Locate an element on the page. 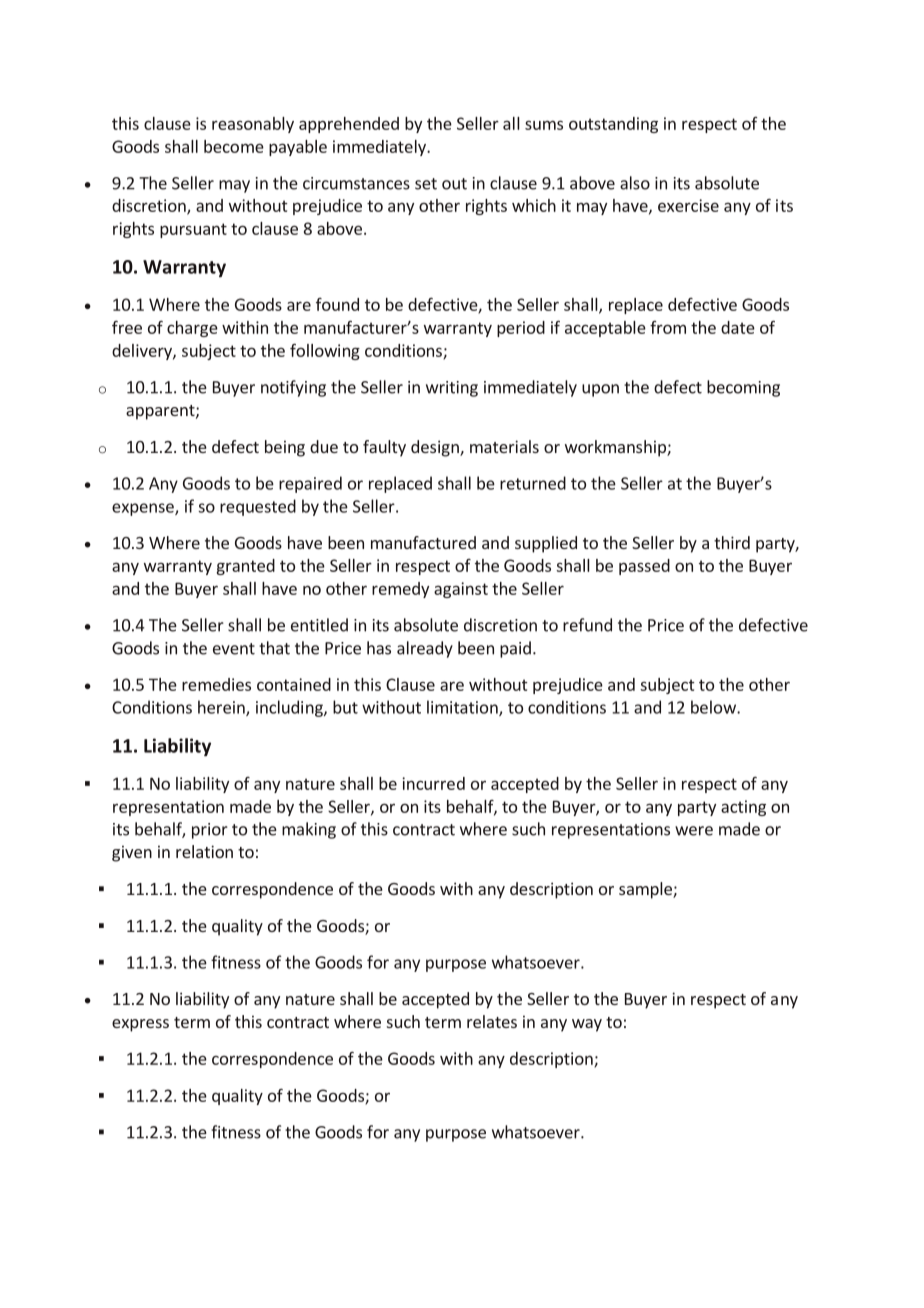  set is located at coordinates (426, 184).
